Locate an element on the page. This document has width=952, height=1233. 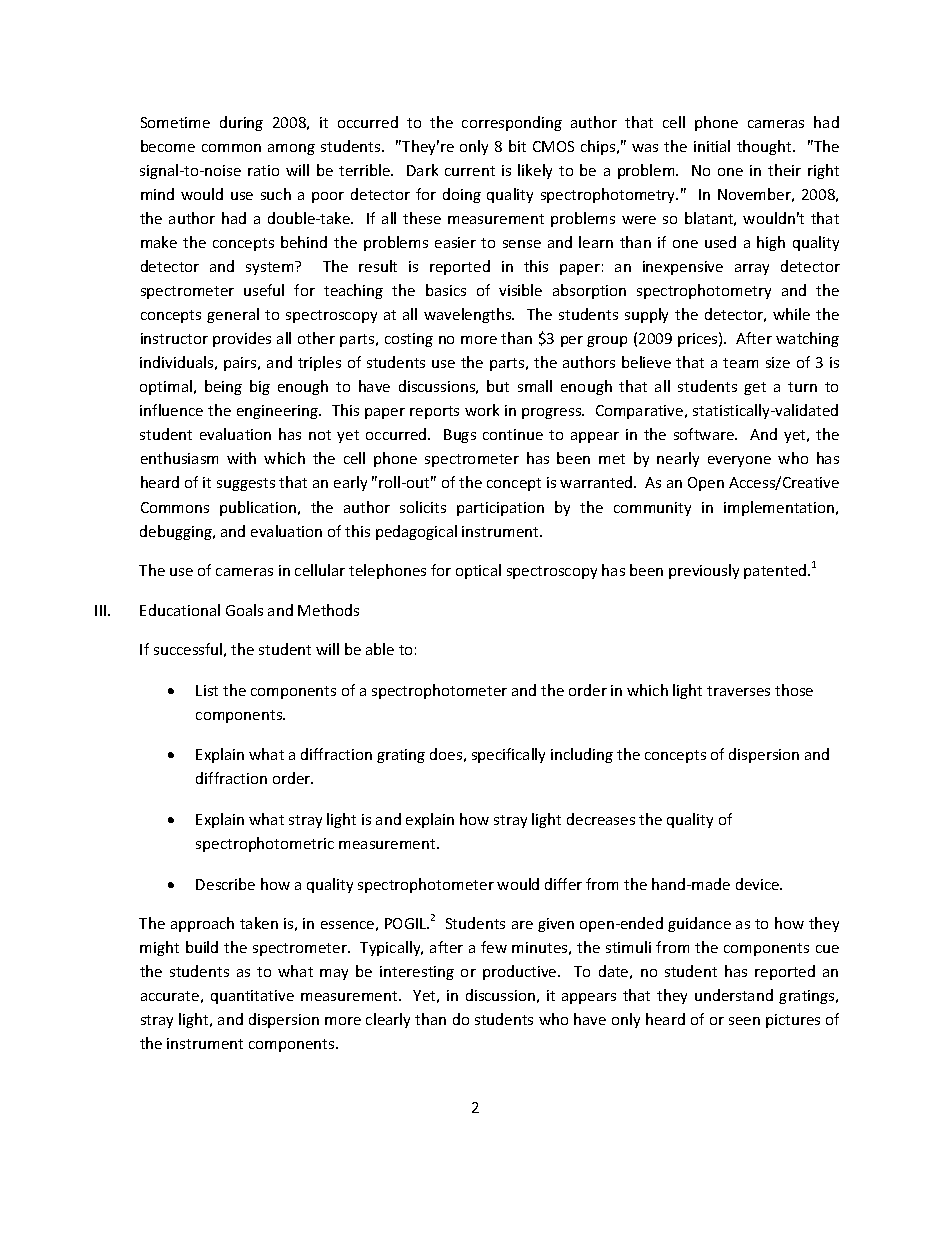
traverses is located at coordinates (738, 691).
